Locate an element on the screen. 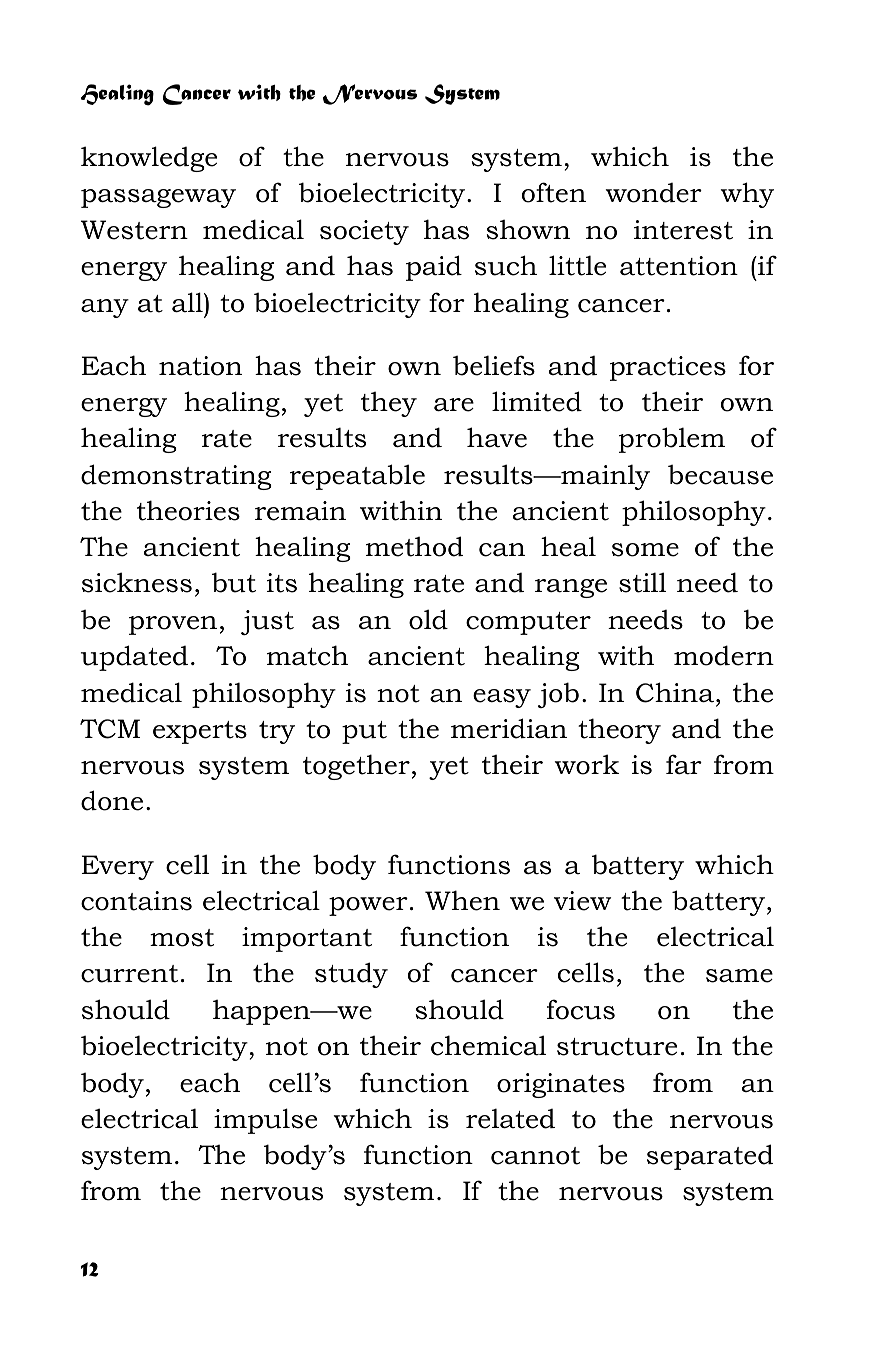  structure is located at coordinates (617, 1047).
